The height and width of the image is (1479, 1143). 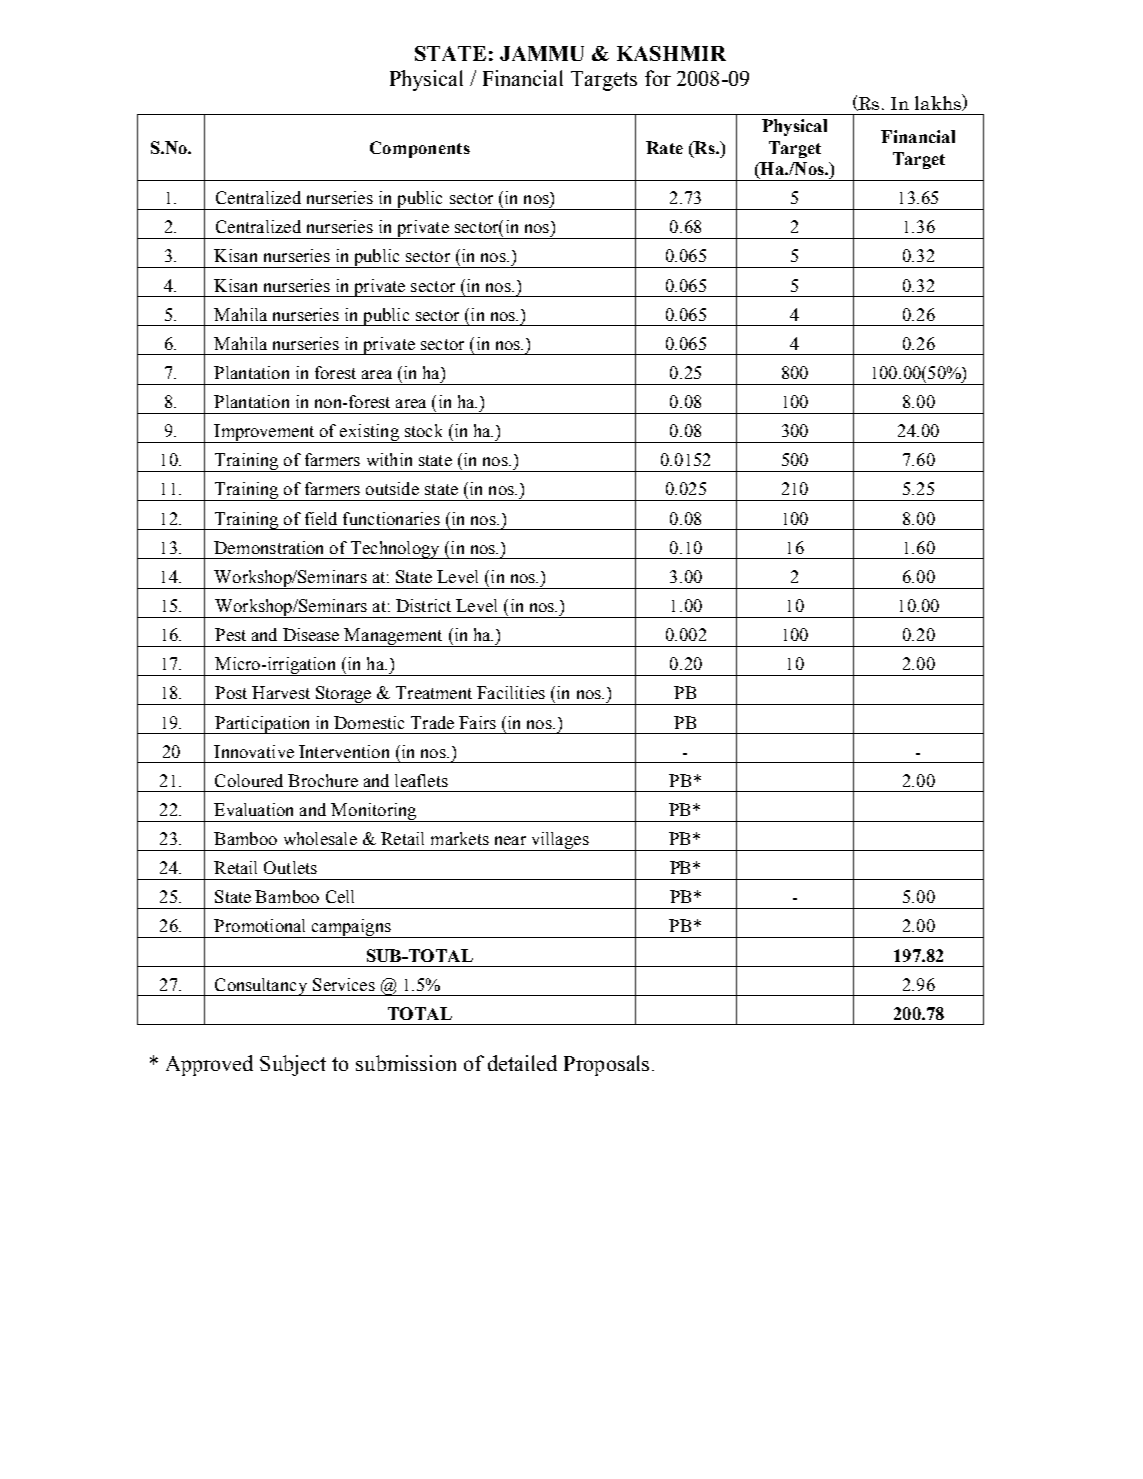 I want to click on JAMMU, so click(x=542, y=53).
